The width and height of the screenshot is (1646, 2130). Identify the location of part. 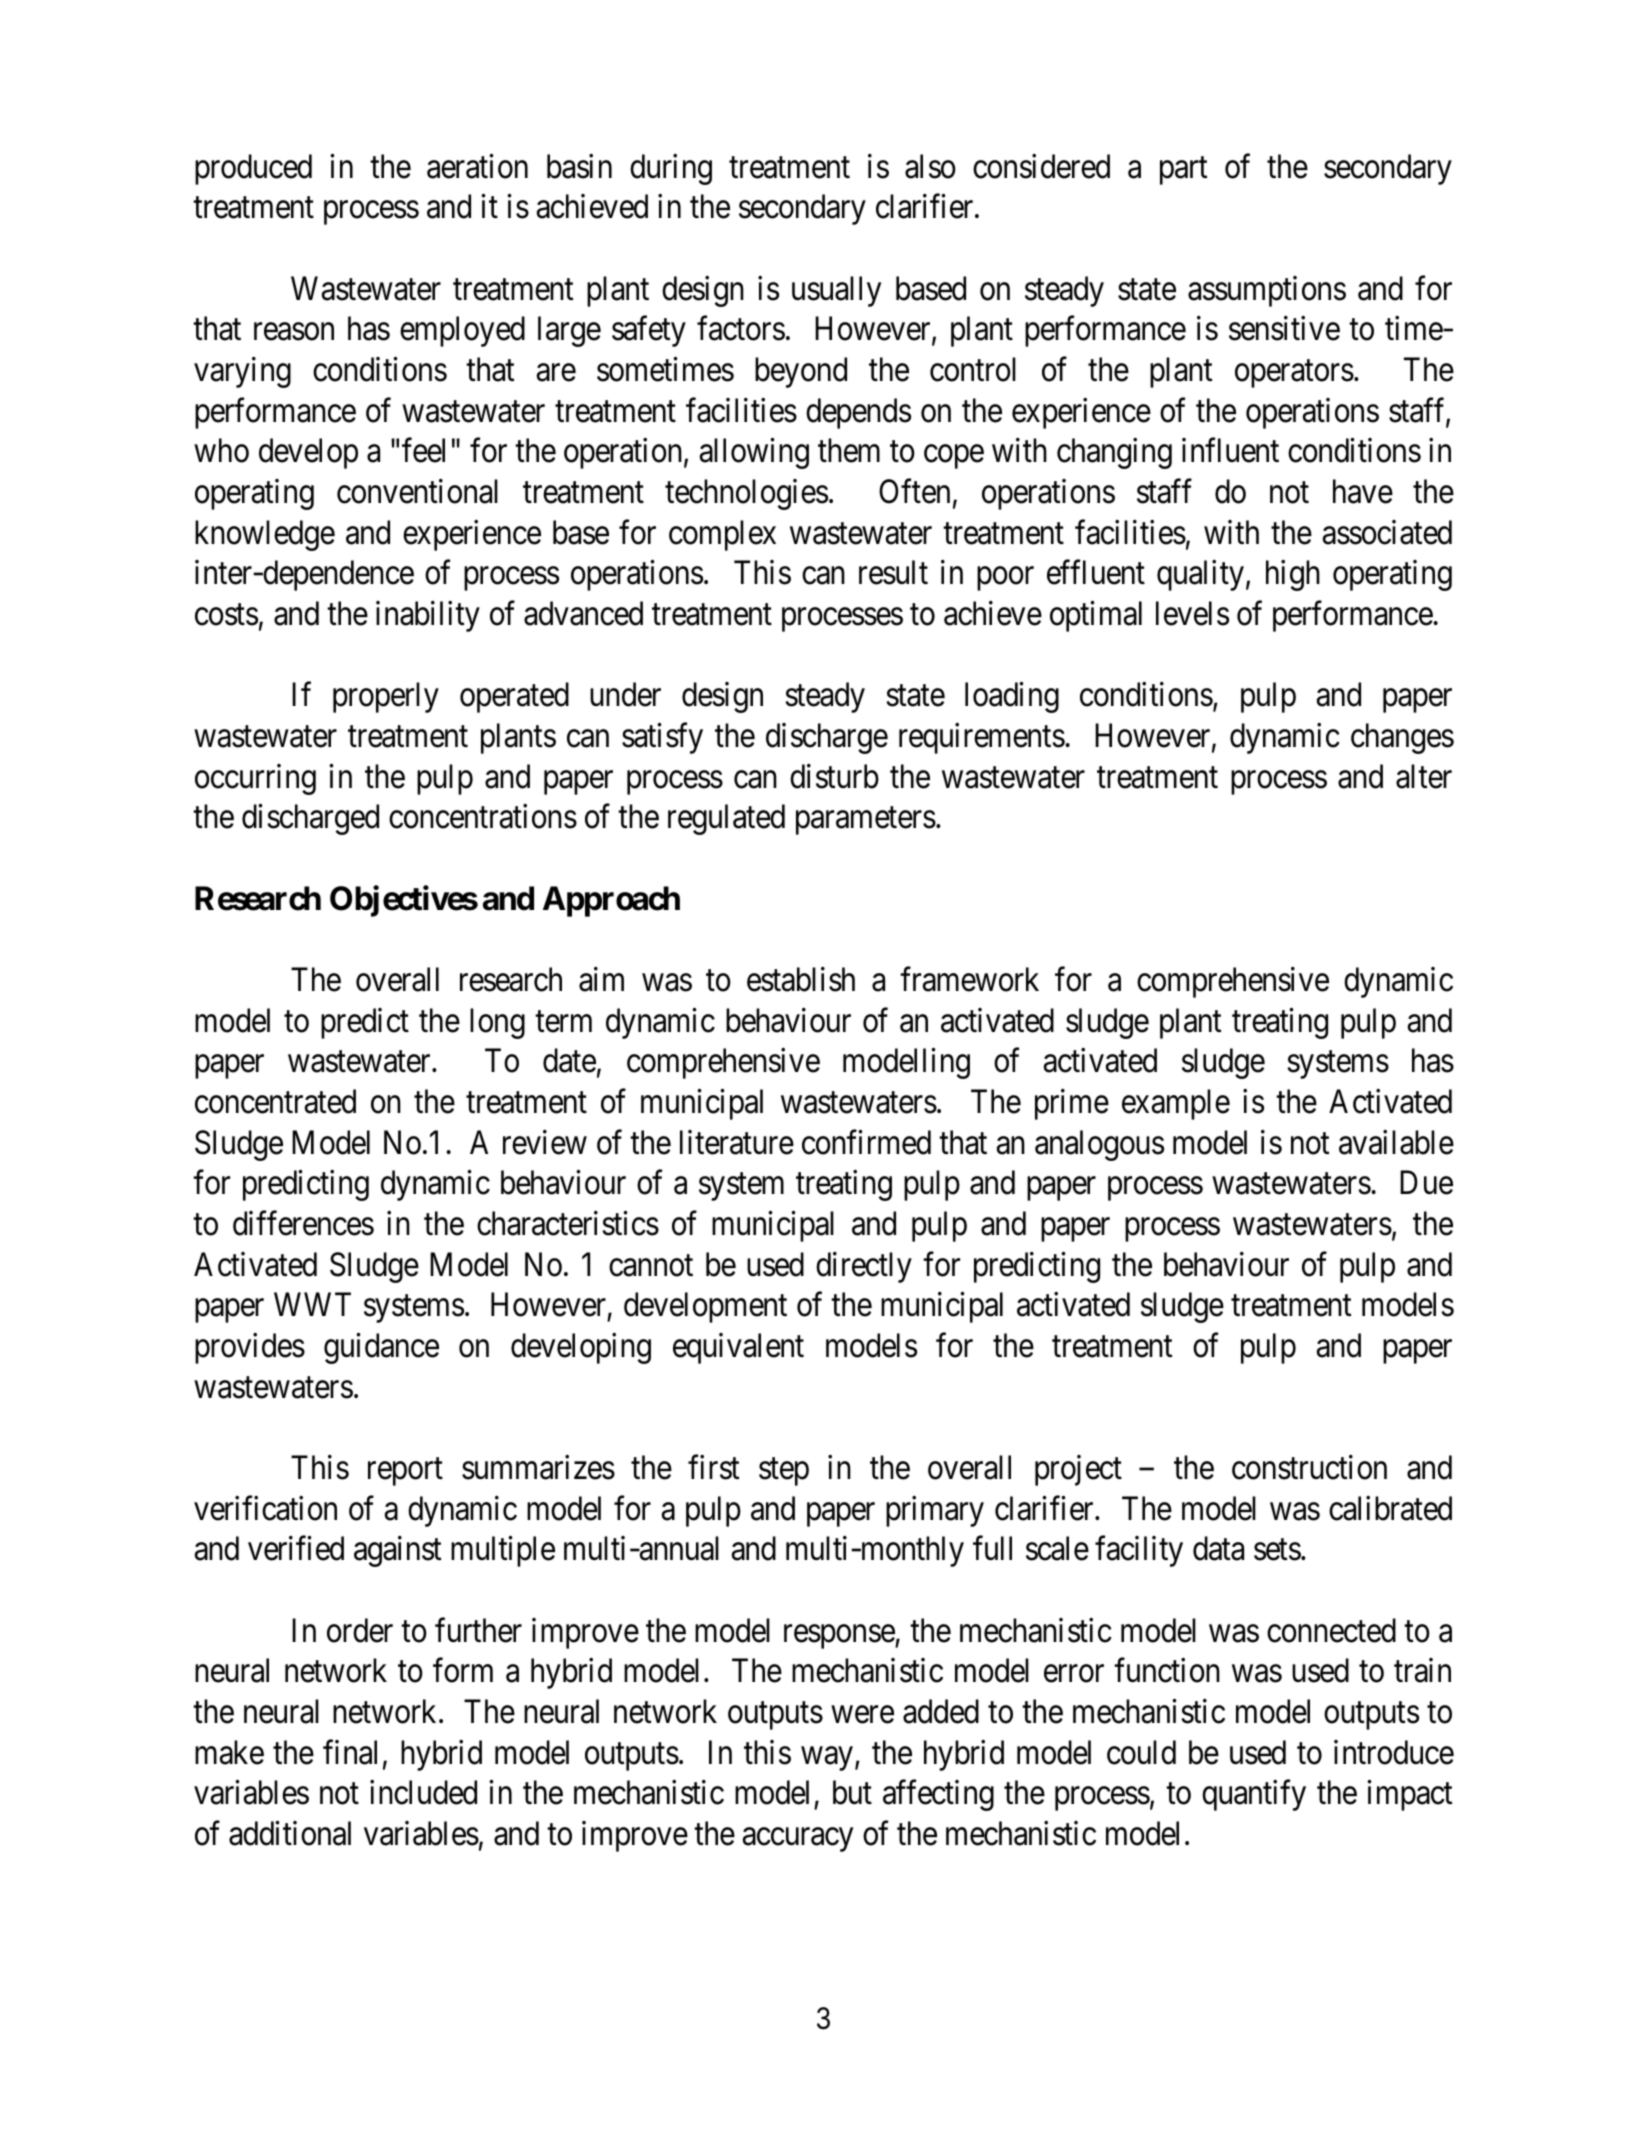
(1183, 171).
